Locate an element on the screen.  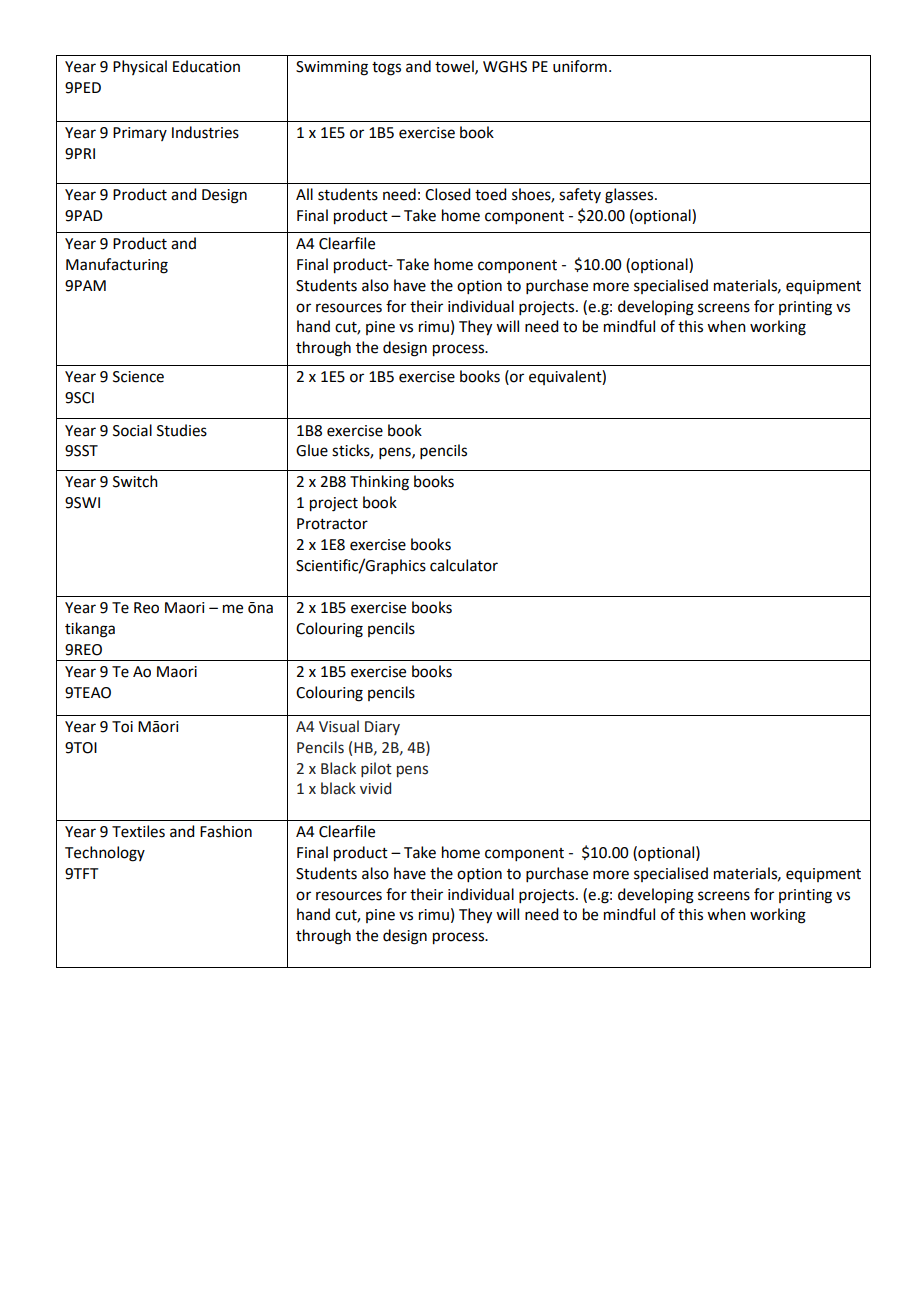
Thinking is located at coordinates (379, 483).
